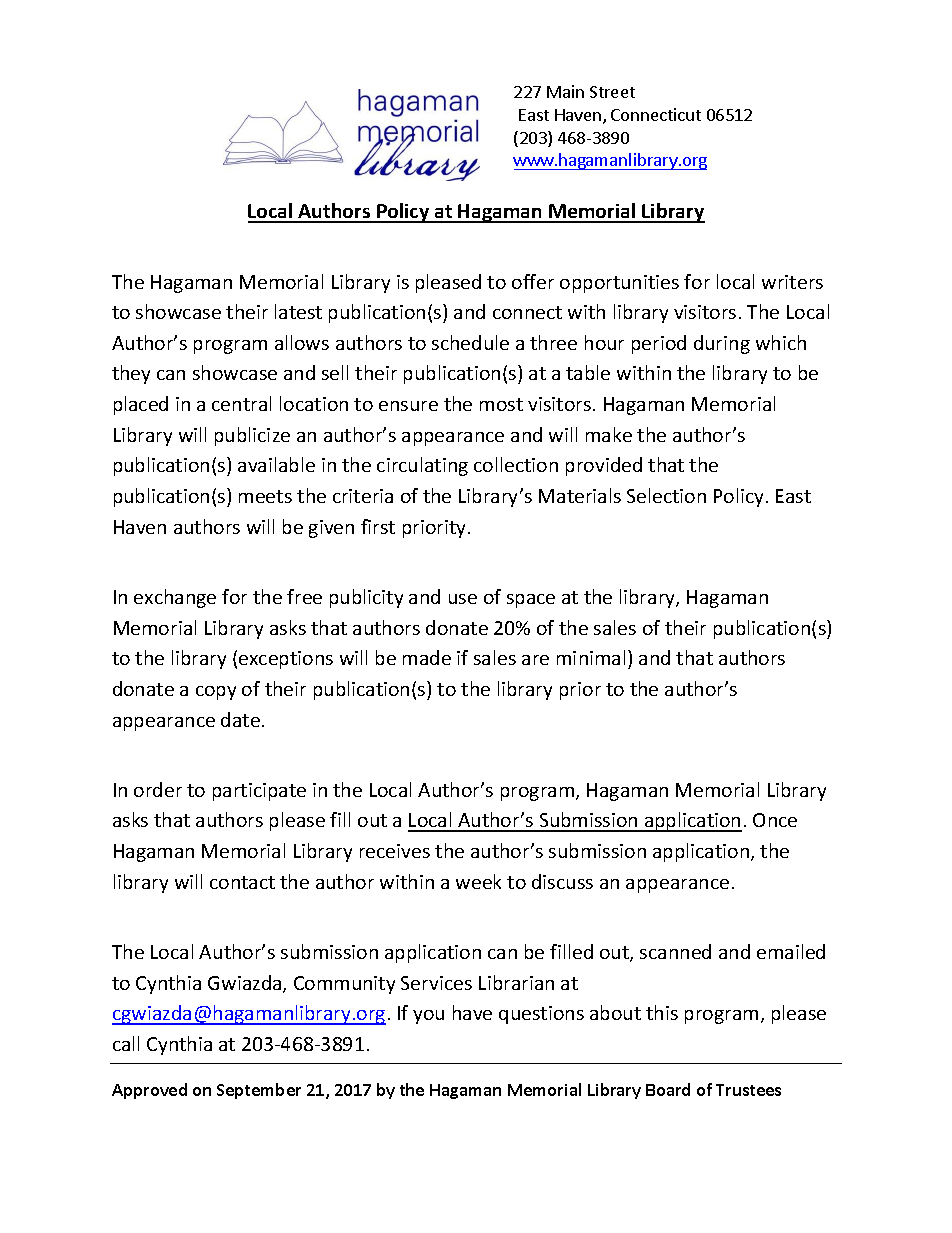  Describe the element at coordinates (259, 1091) in the document. I see `September` at that location.
